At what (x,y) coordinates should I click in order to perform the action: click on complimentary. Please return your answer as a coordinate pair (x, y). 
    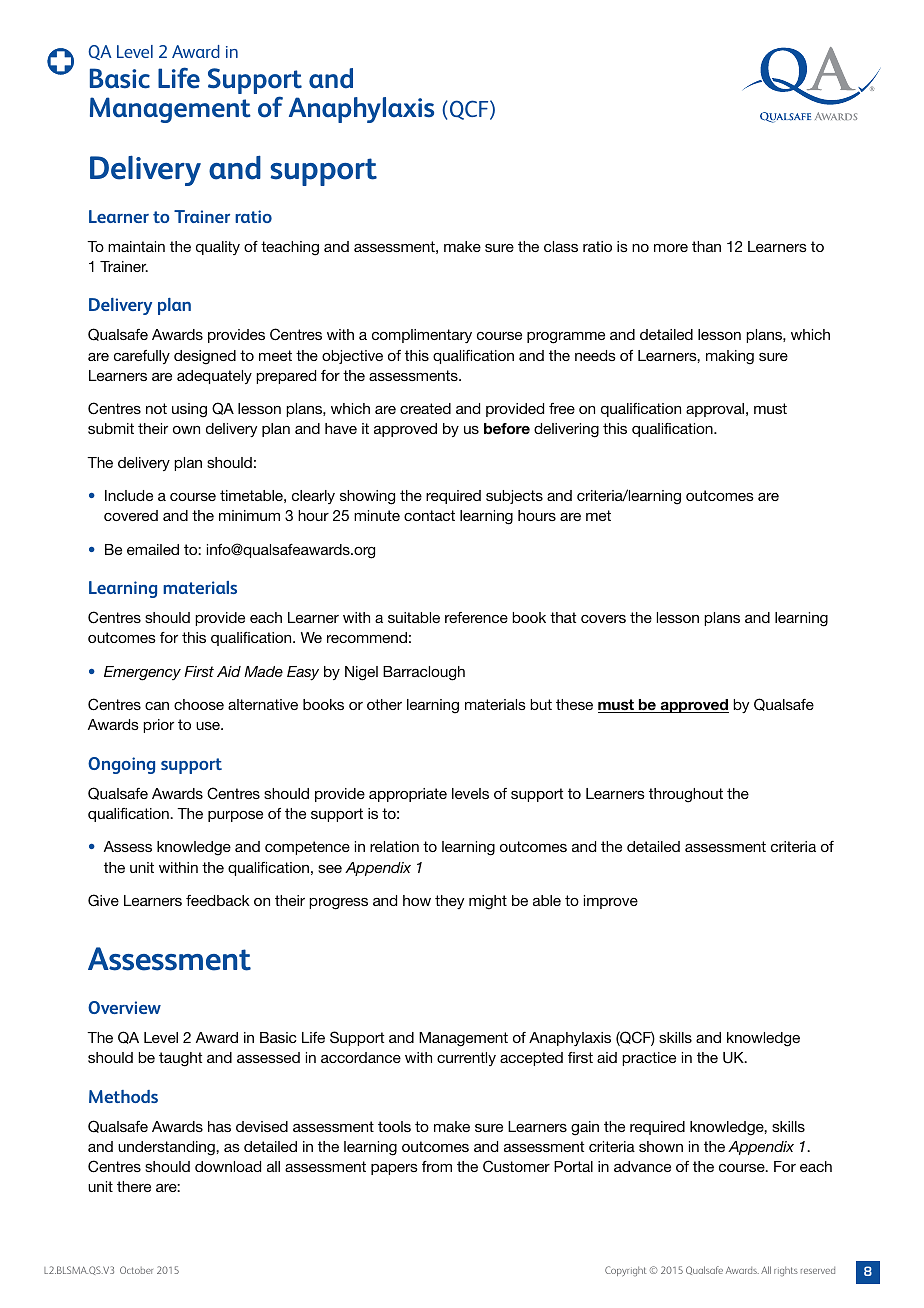
    Looking at the image, I should click on (422, 336).
